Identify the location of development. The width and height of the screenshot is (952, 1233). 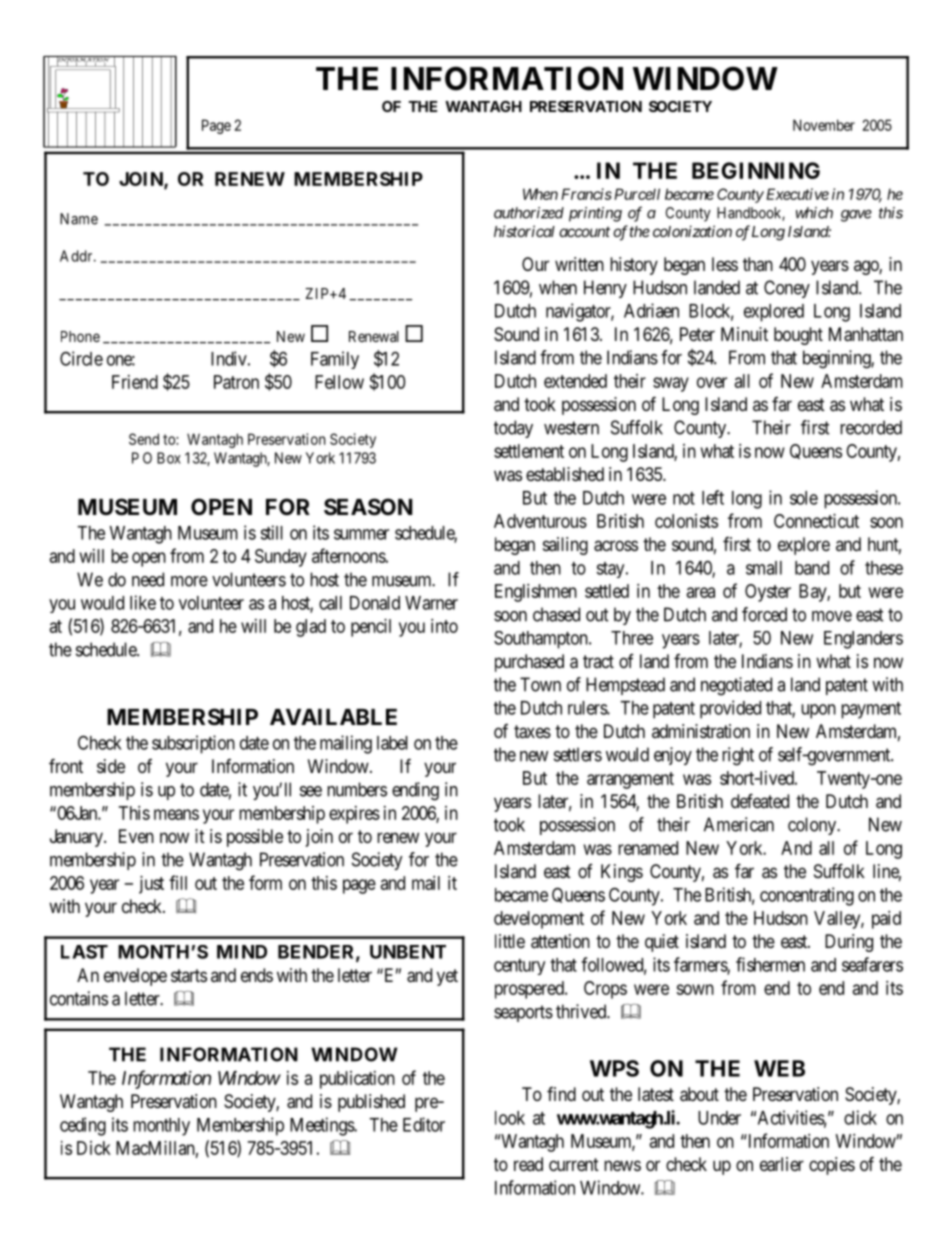
(539, 920).
